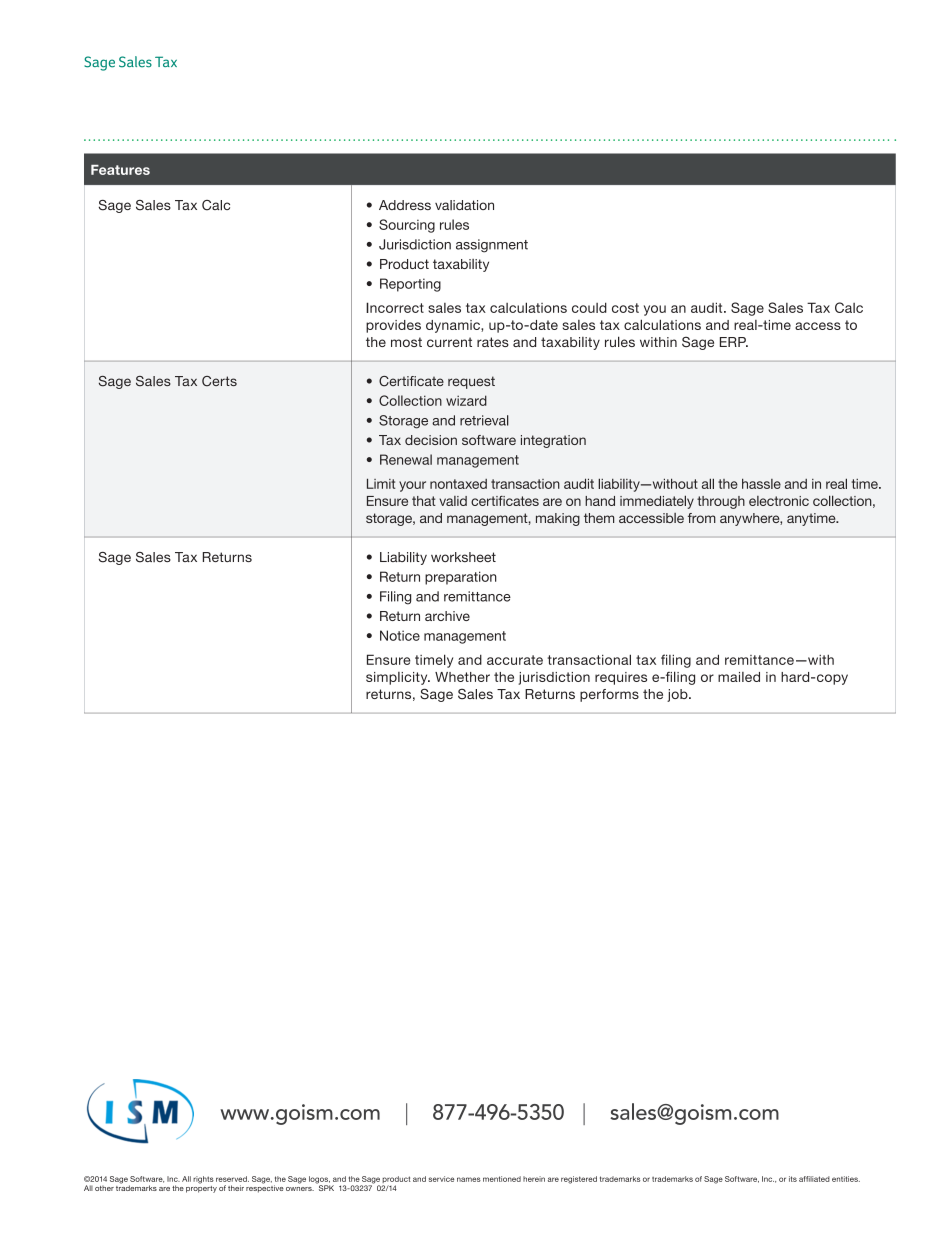  I want to click on Certs, so click(219, 381).
